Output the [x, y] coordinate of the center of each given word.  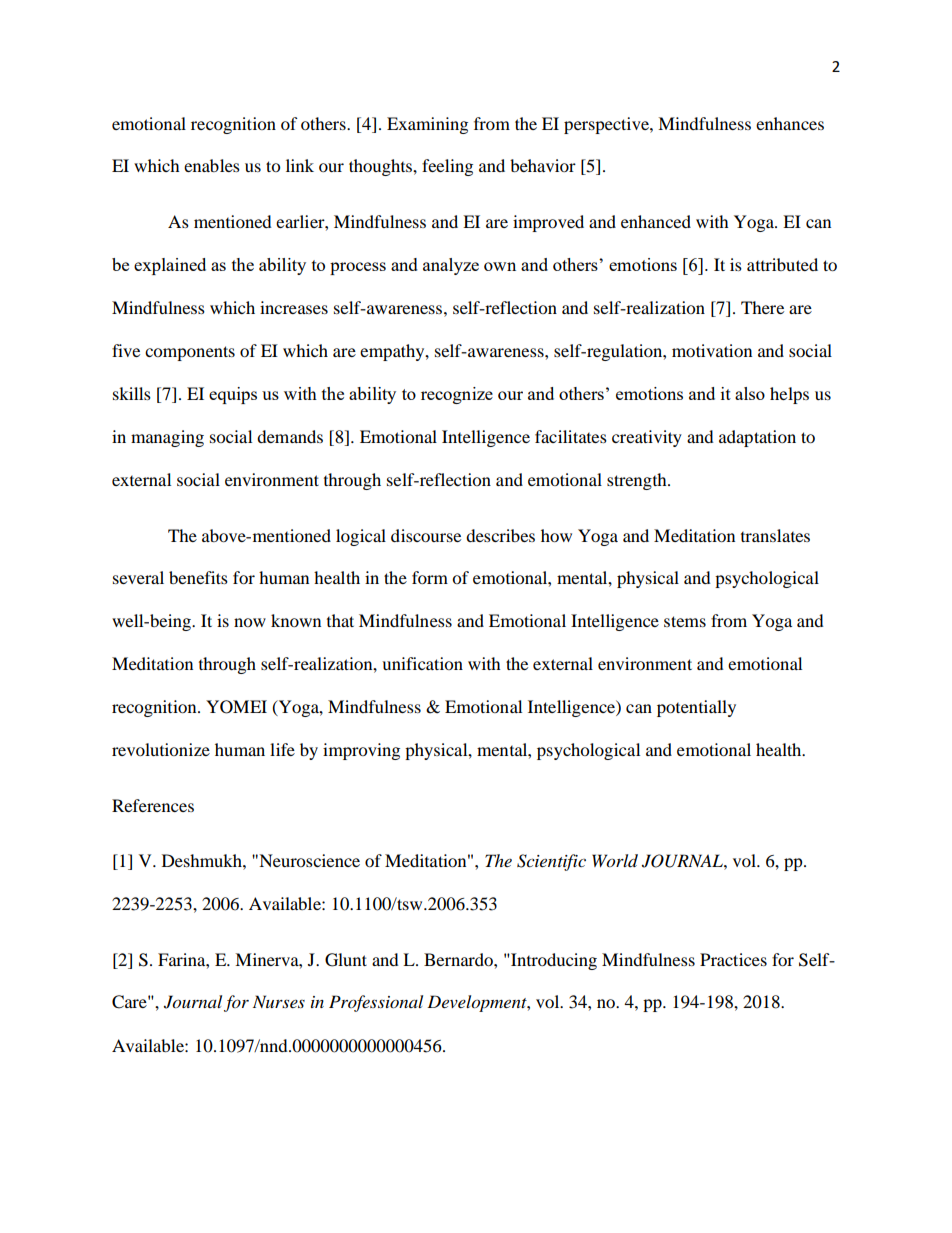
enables [212, 165]
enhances [790, 123]
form [430, 577]
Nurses [279, 1001]
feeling [447, 167]
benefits [198, 577]
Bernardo [459, 959]
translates [775, 535]
